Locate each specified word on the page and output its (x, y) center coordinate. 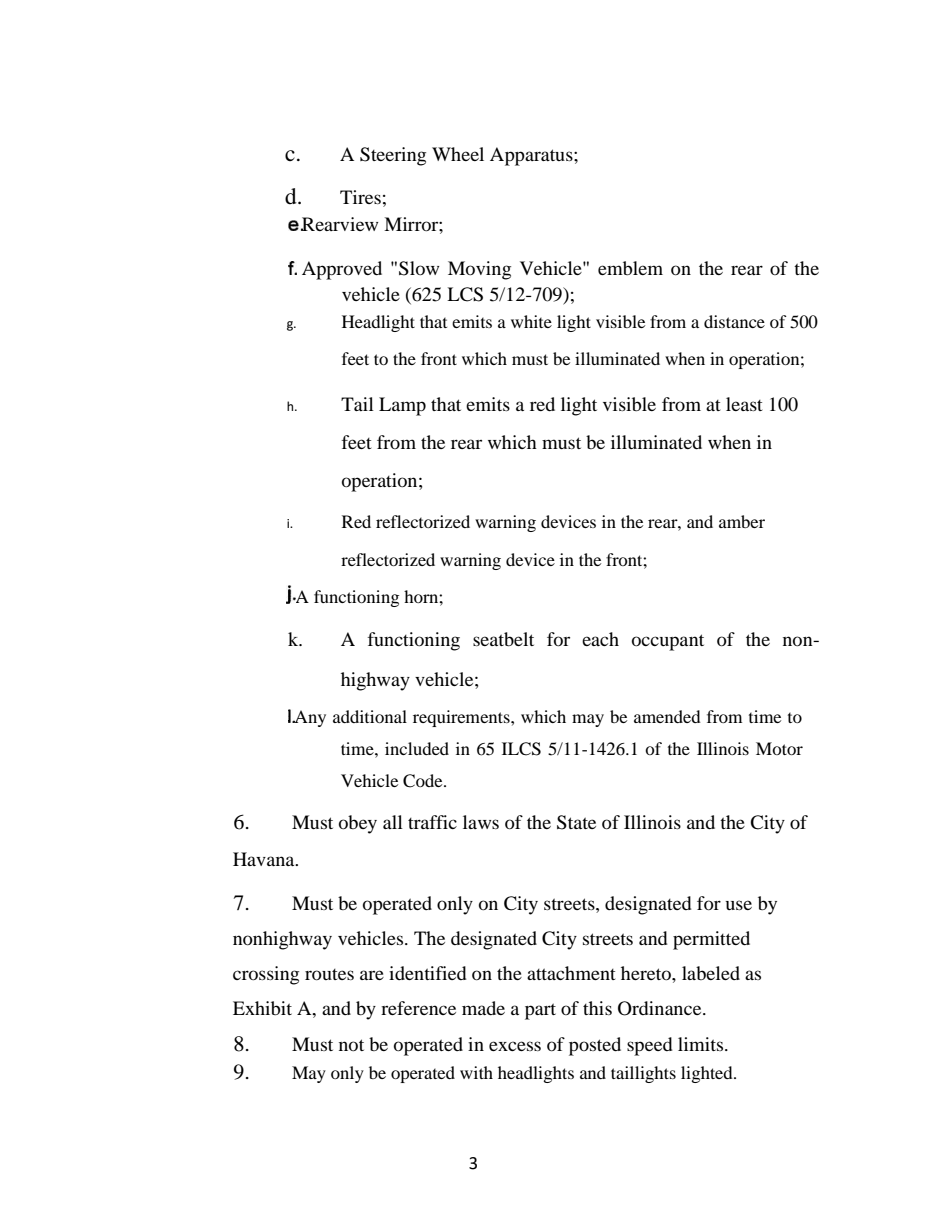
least (744, 404)
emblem (630, 268)
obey (358, 824)
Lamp (402, 406)
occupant (668, 642)
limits (702, 1044)
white (531, 321)
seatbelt (503, 639)
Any (309, 718)
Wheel (458, 154)
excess (515, 1046)
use (739, 905)
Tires (360, 197)
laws (481, 822)
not (351, 1045)
